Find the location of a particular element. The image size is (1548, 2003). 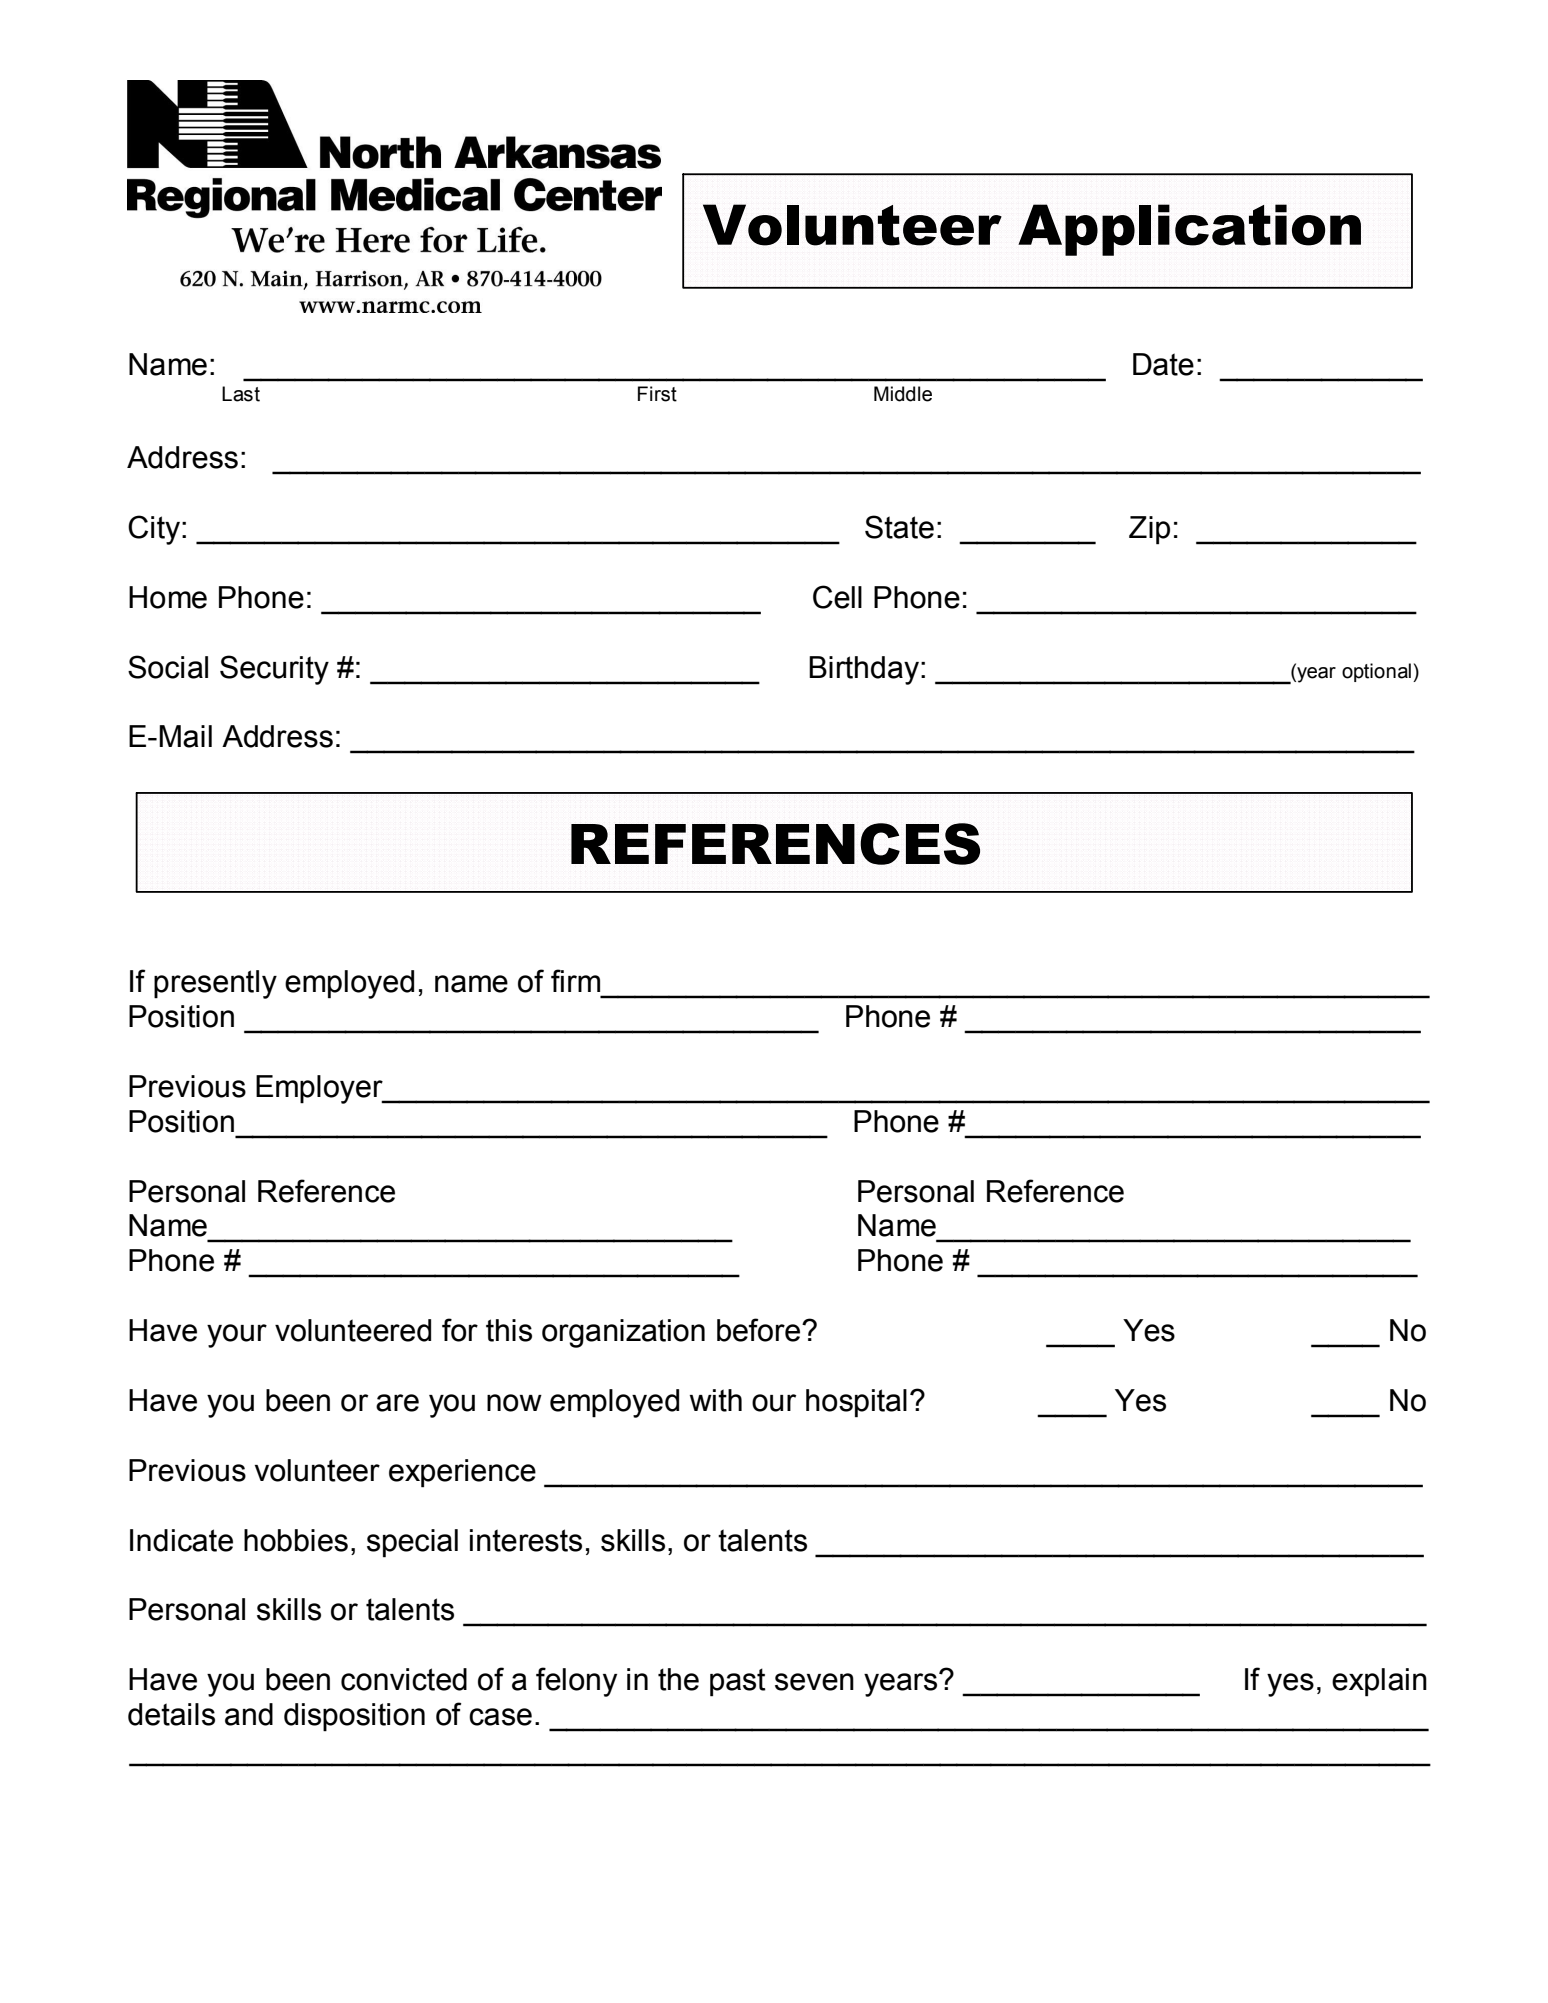

Security is located at coordinates (274, 670).
